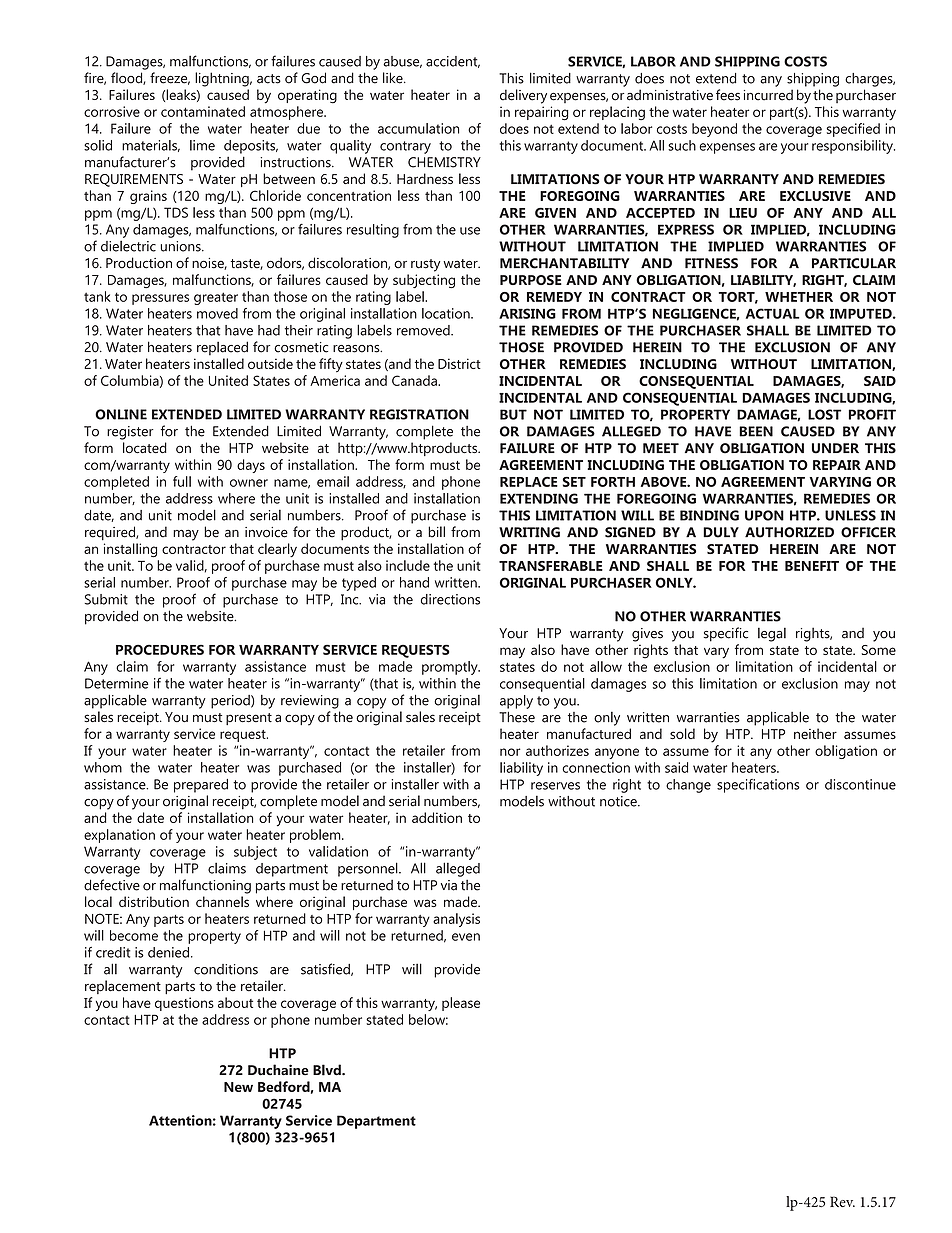 The width and height of the screenshot is (952, 1233). I want to click on prepared, so click(201, 786).
